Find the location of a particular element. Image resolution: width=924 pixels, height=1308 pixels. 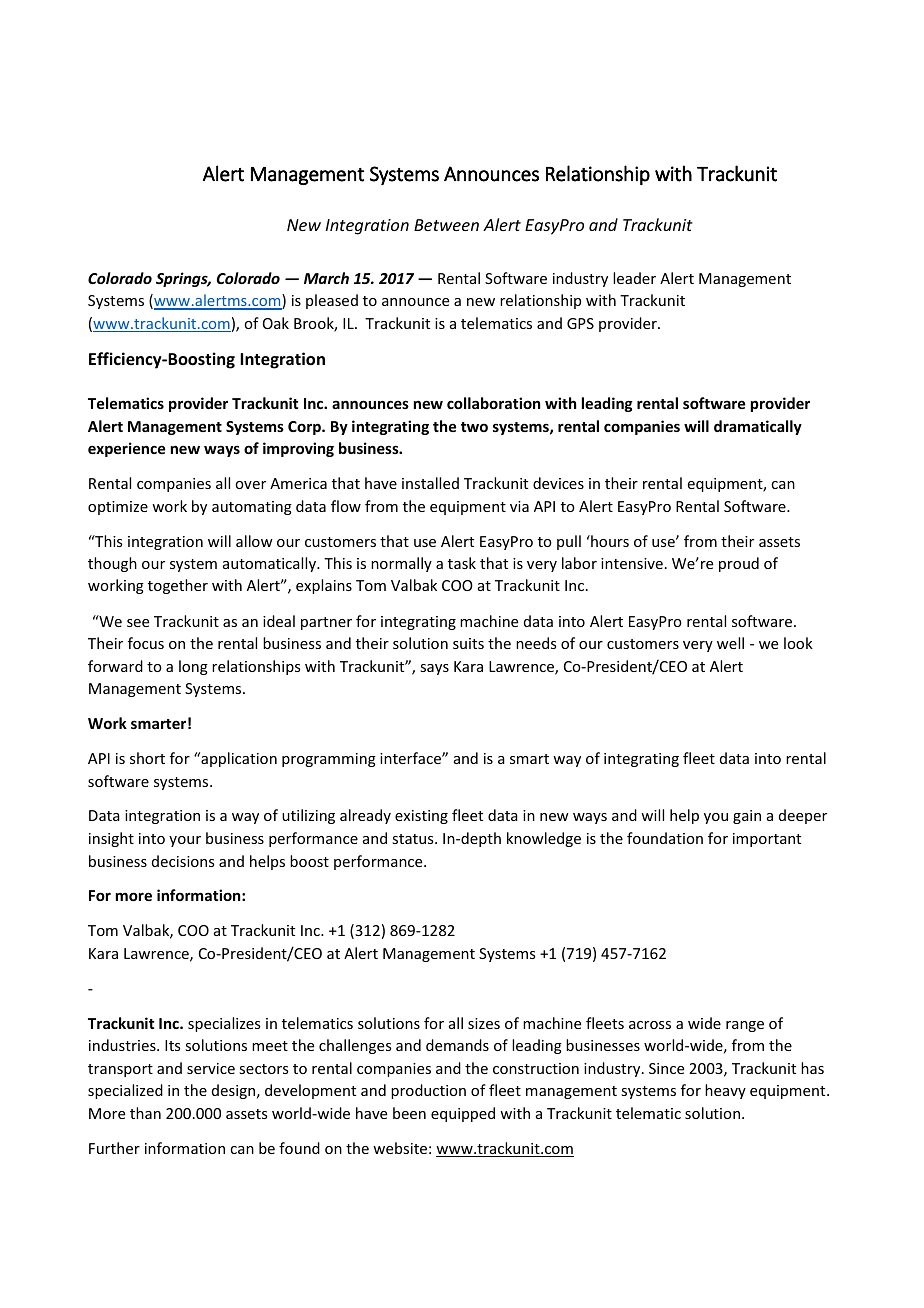

Oak is located at coordinates (276, 323).
